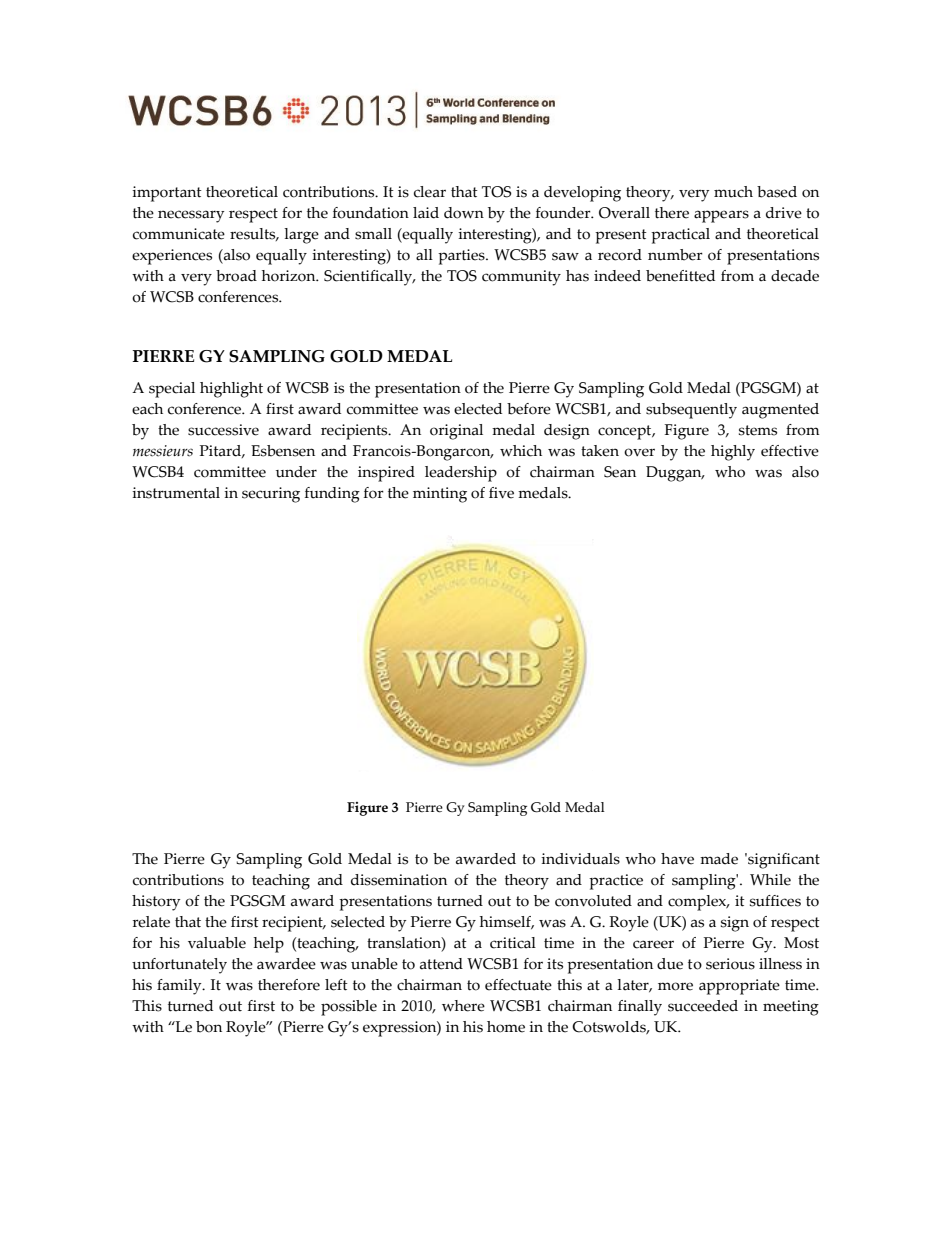 Image resolution: width=952 pixels, height=1233 pixels. What do you see at coordinates (675, 474) in the screenshot?
I see `Duggan` at bounding box center [675, 474].
